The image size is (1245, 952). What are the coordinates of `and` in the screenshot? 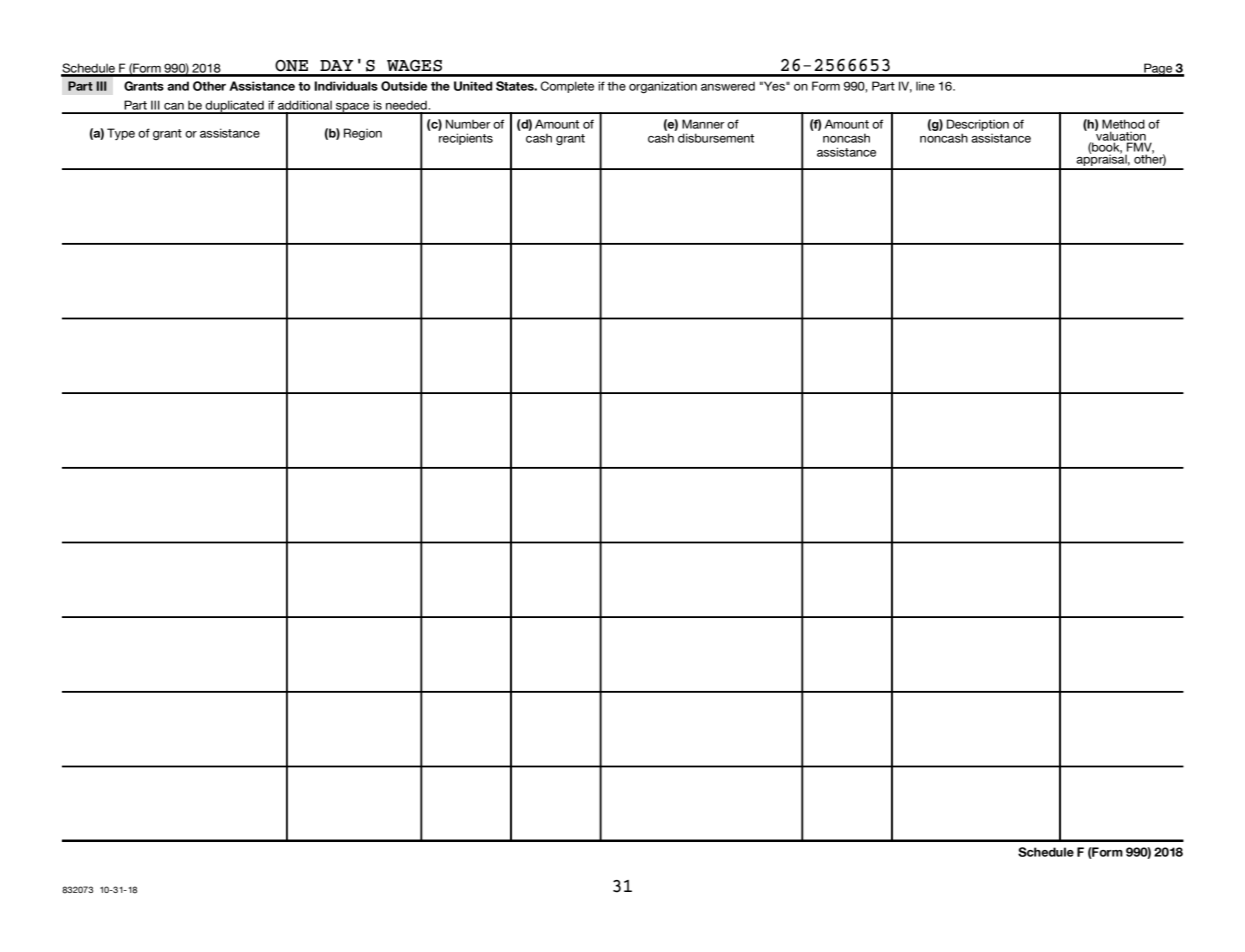 It's located at (178, 86).
